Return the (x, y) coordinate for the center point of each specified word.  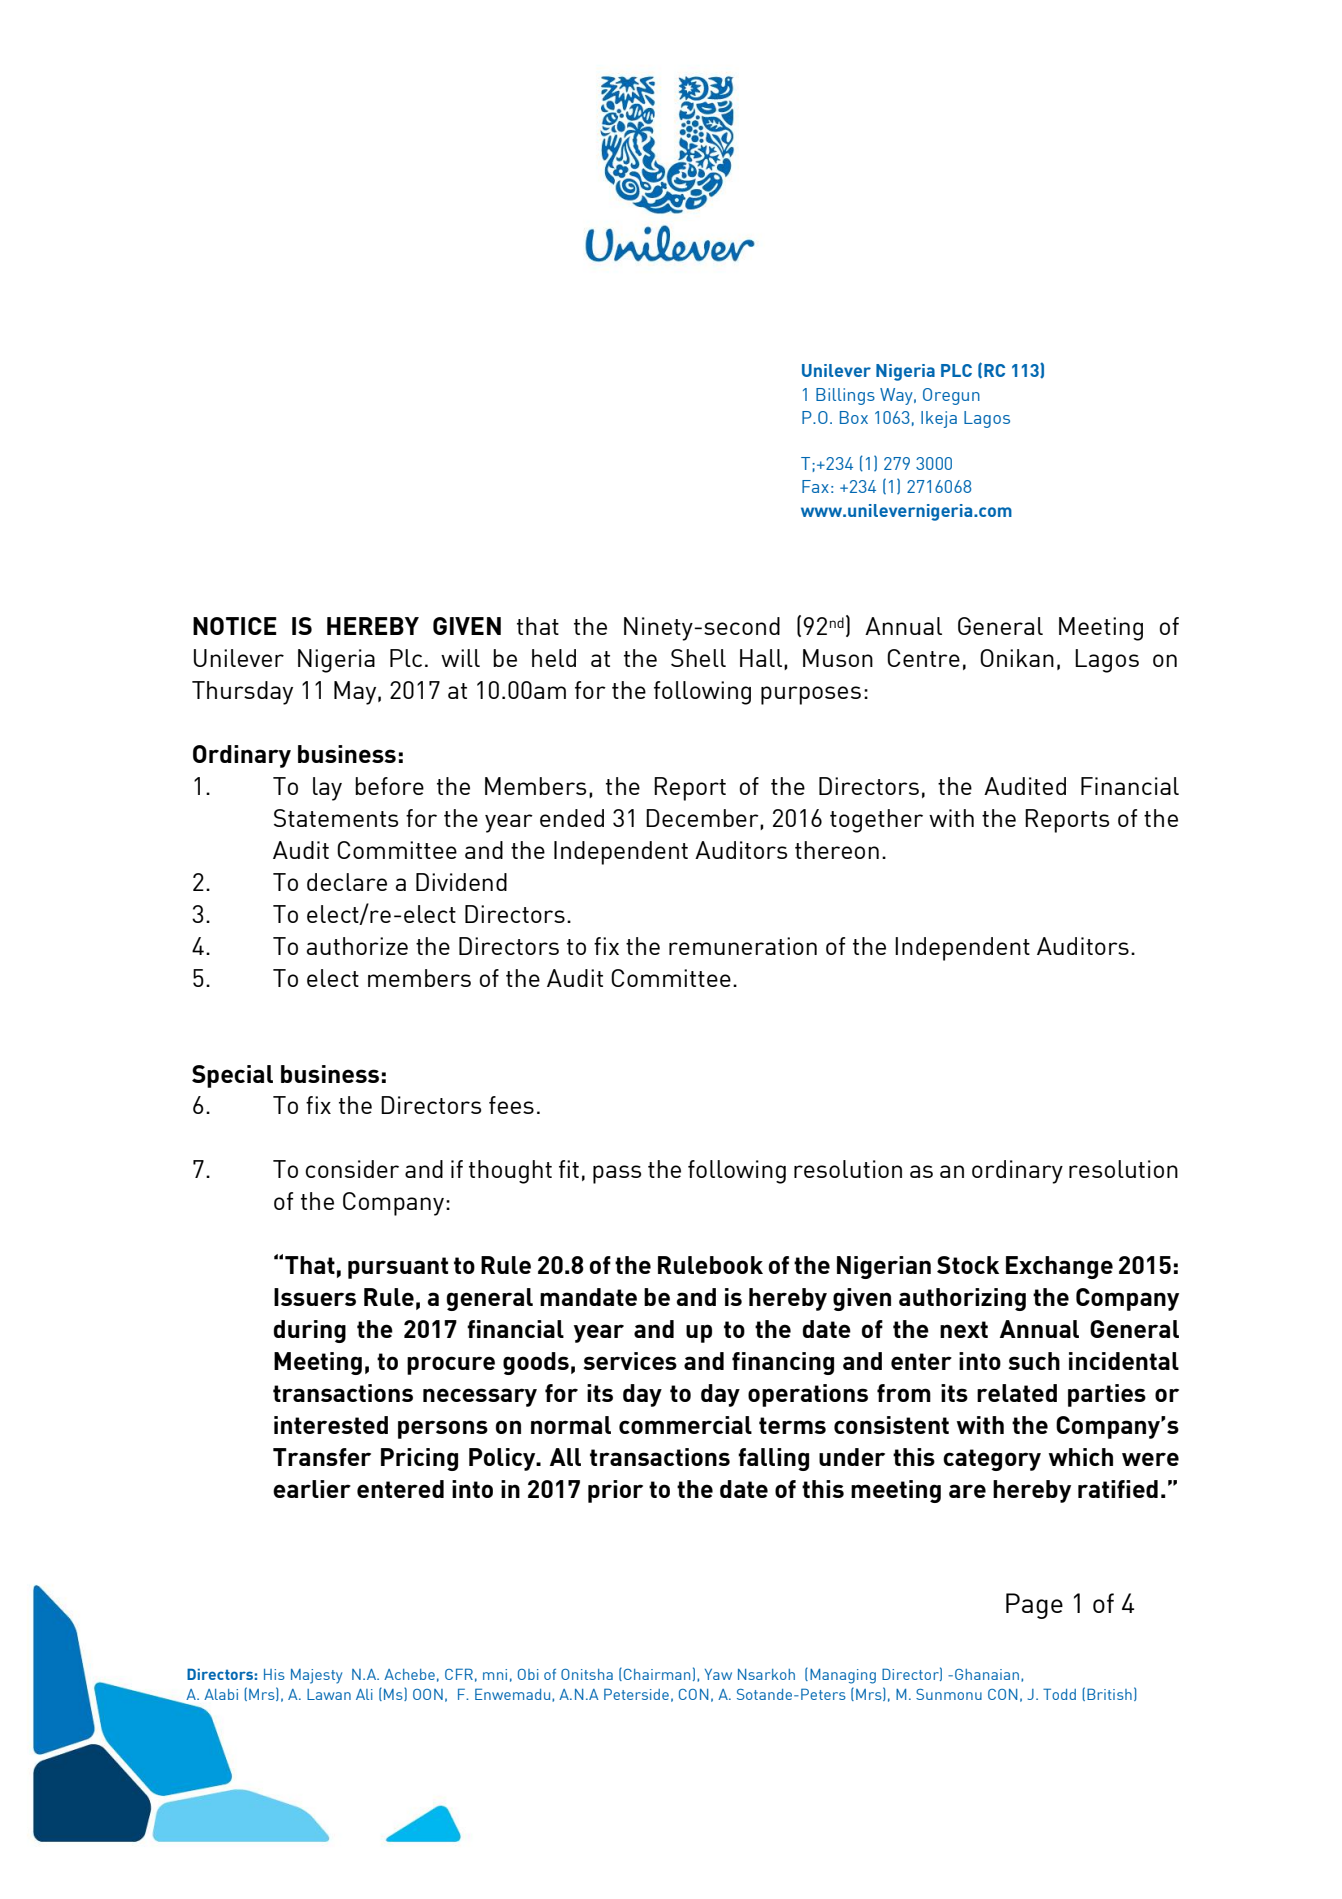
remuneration (743, 946)
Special (232, 1076)
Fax (815, 486)
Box (854, 417)
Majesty (316, 1676)
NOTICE (235, 626)
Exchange (1059, 1267)
